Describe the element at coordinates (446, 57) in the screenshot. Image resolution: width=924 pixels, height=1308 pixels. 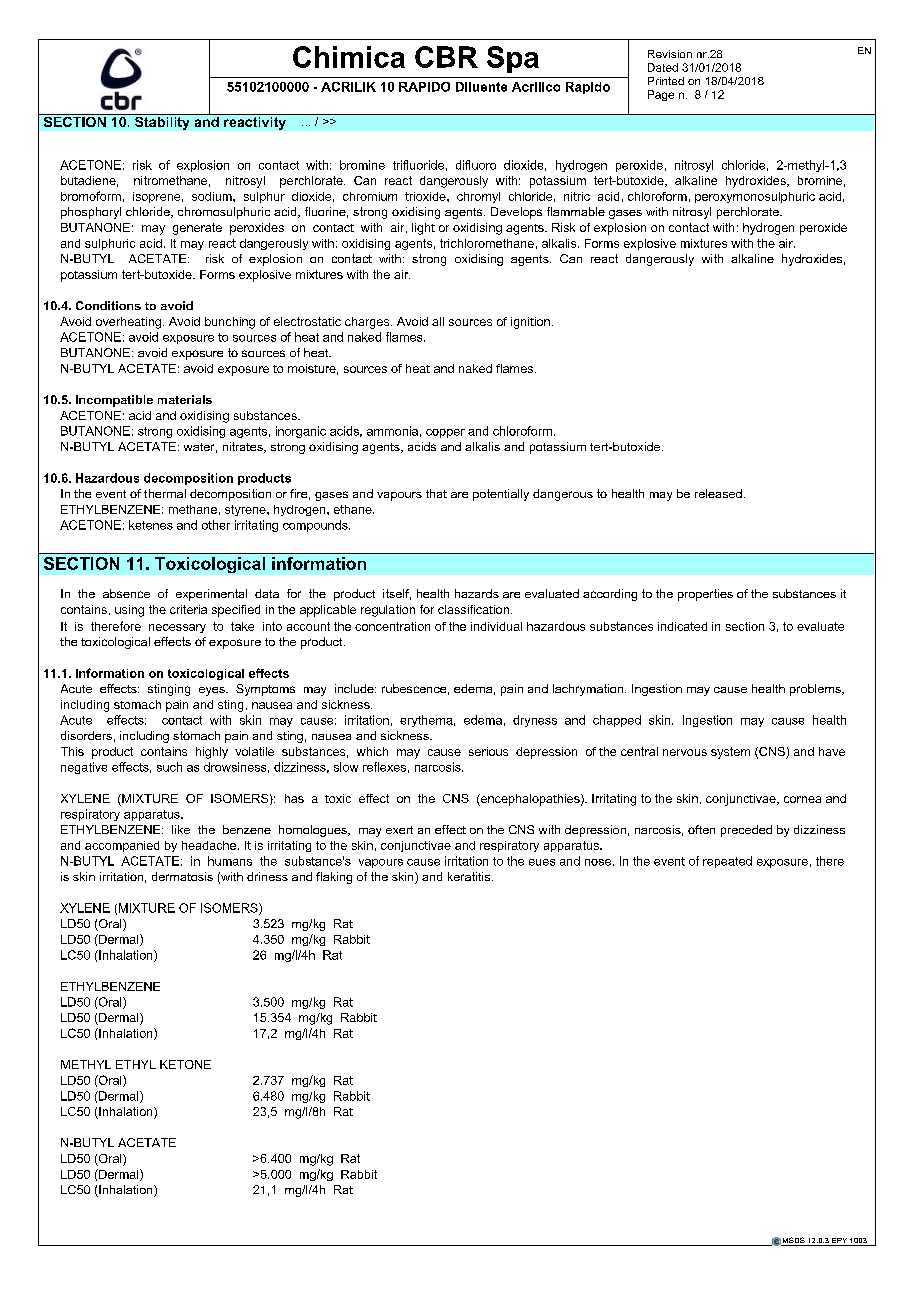
I see `CBR` at that location.
